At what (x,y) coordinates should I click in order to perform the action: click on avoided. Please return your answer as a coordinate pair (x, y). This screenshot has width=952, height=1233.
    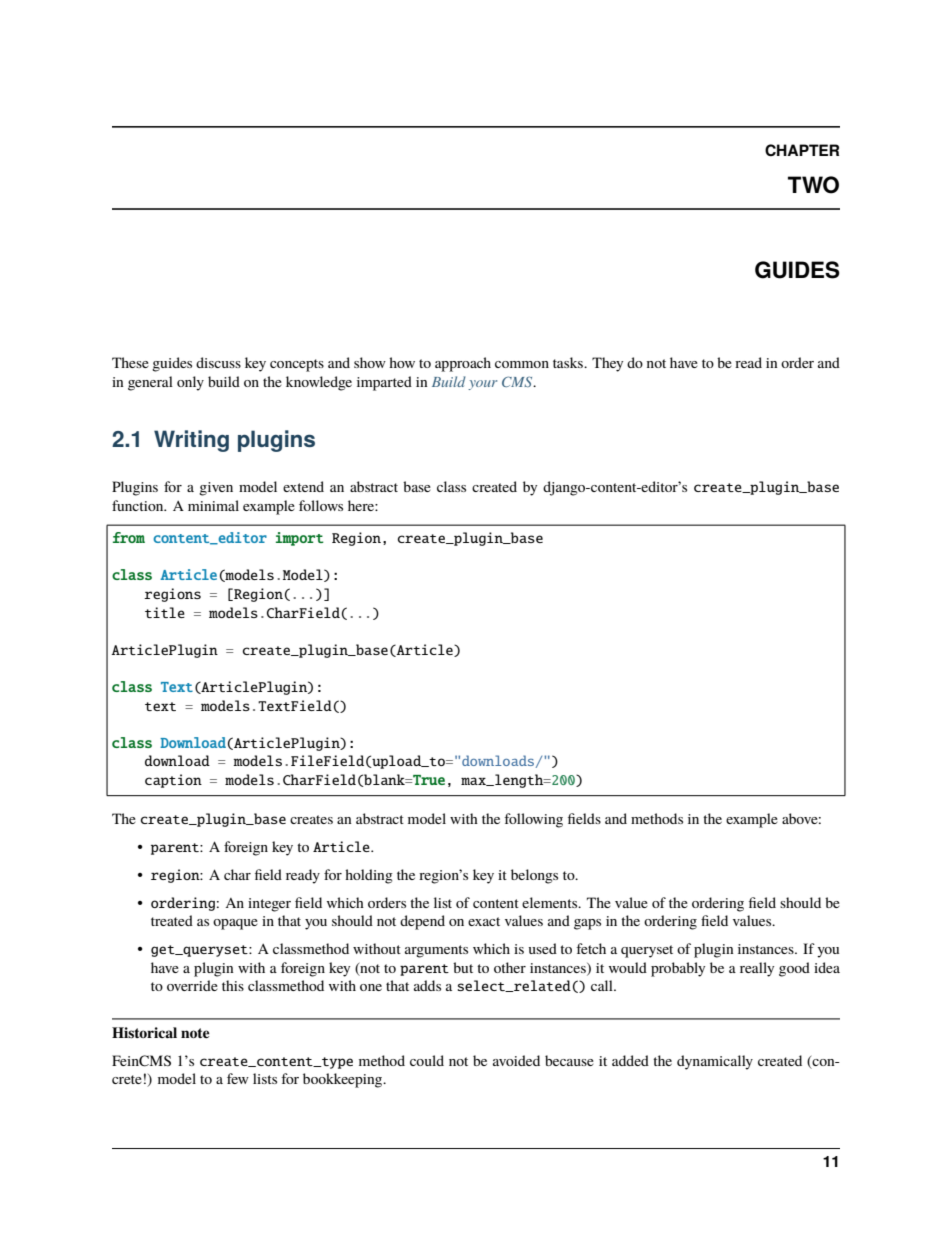
    Looking at the image, I should click on (516, 1060).
